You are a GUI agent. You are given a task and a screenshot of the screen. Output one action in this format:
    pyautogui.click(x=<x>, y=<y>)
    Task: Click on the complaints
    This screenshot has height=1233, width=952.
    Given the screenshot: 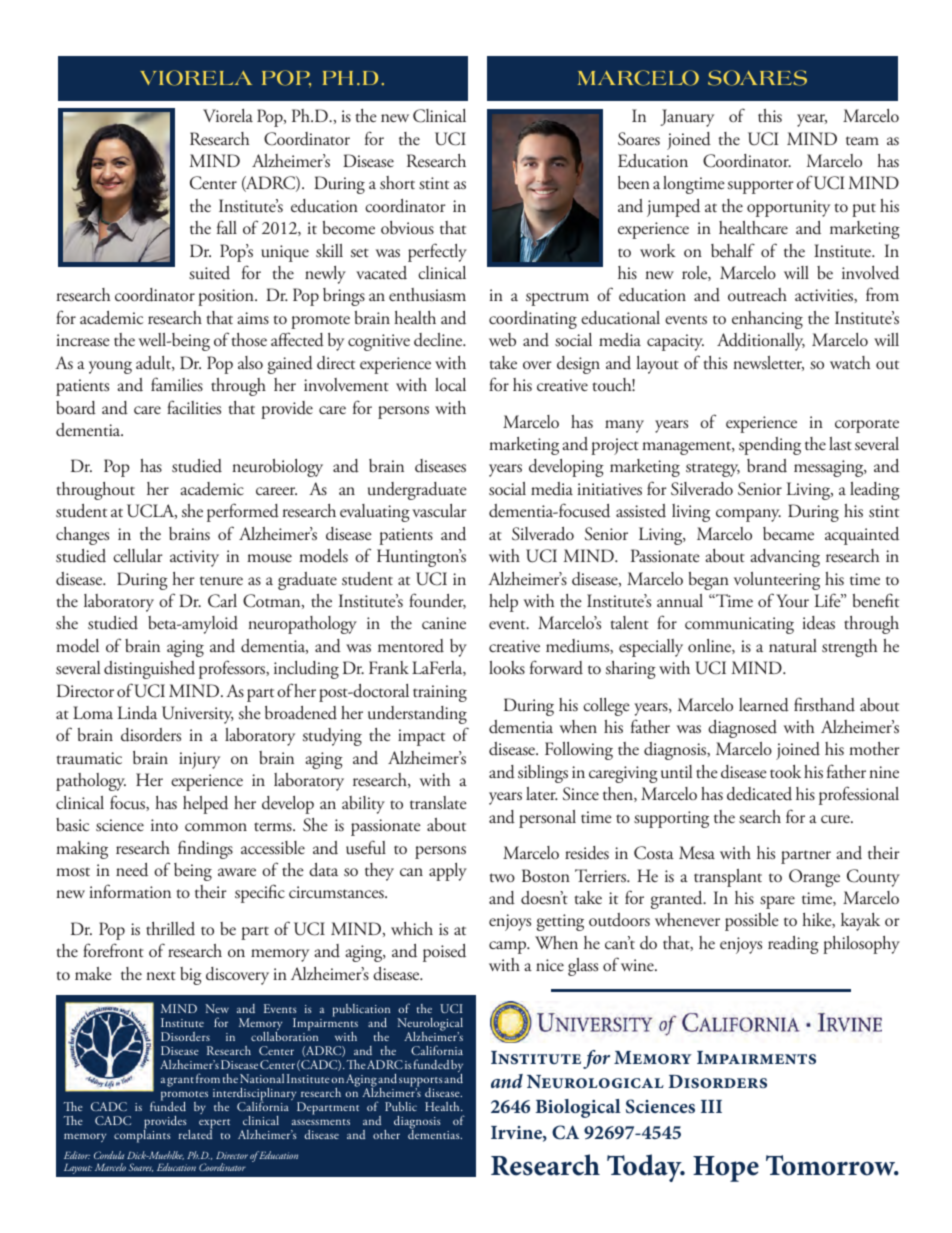 What is the action you would take?
    pyautogui.click(x=142, y=1135)
